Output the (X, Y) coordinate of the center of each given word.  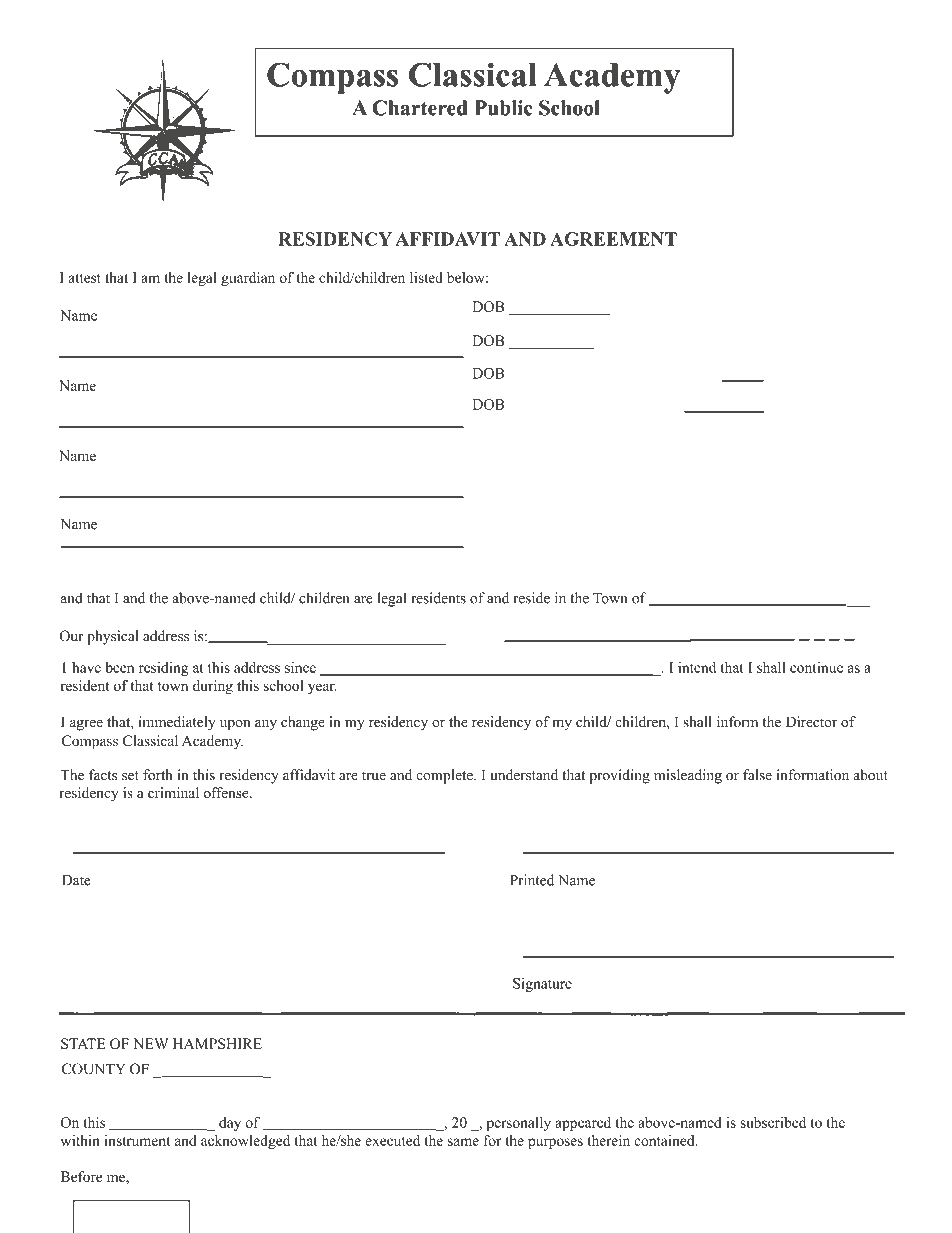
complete (445, 776)
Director (811, 722)
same (463, 1142)
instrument (137, 1140)
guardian (248, 279)
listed (426, 277)
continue (816, 667)
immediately (177, 723)
